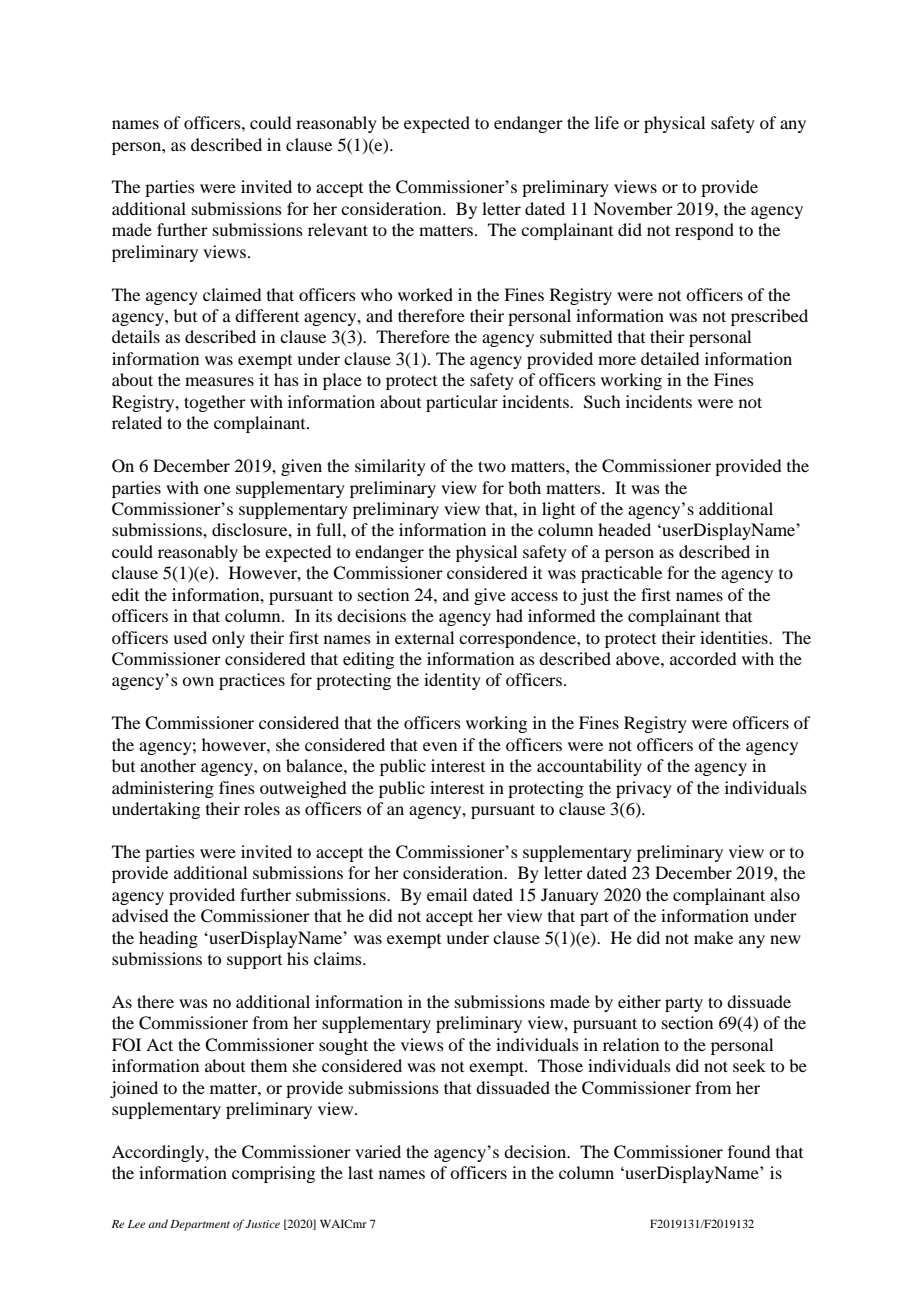 The width and height of the screenshot is (924, 1308). What do you see at coordinates (607, 122) in the screenshot?
I see `life` at bounding box center [607, 122].
